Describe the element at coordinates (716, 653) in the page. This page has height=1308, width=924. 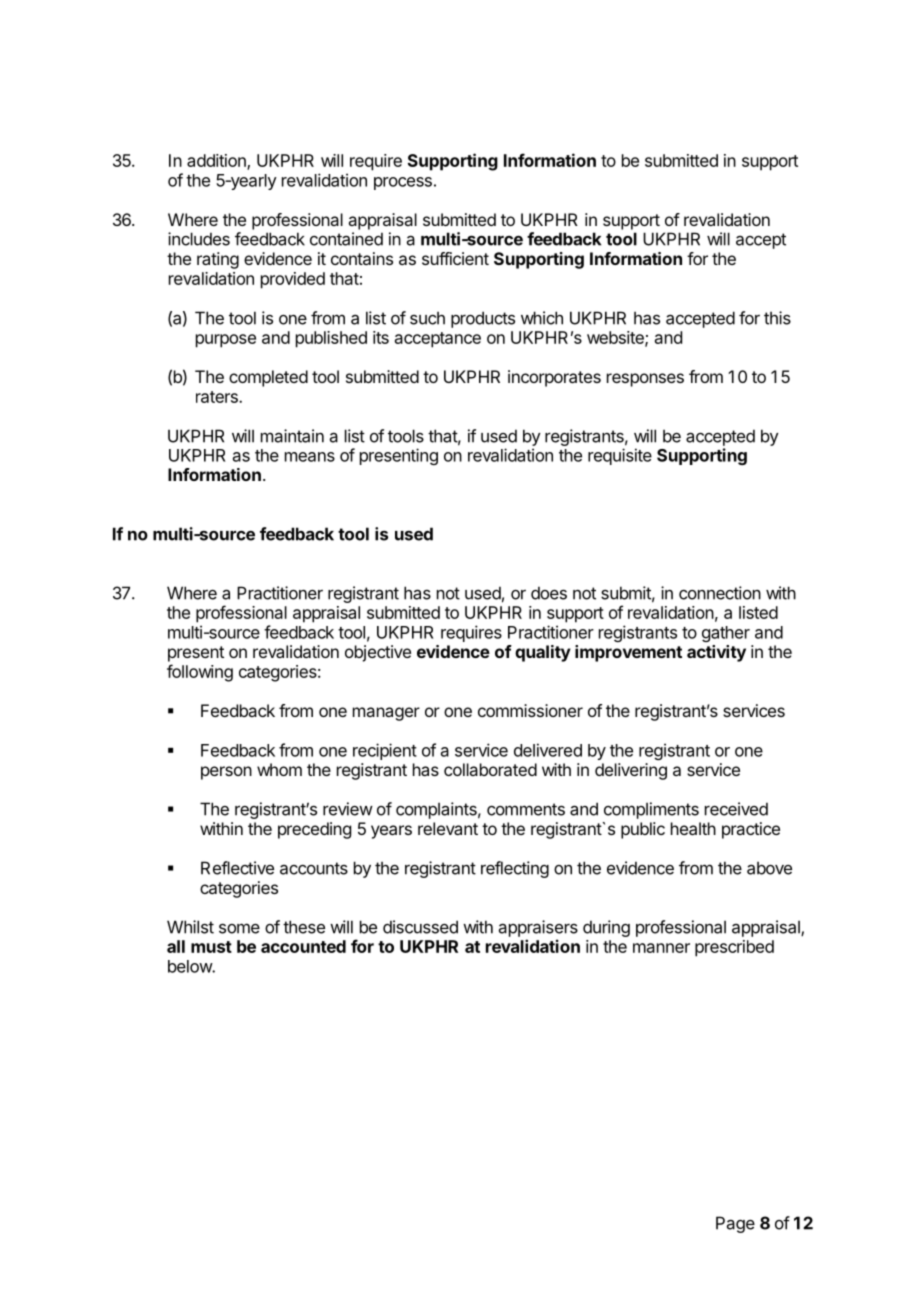
I see `activity` at that location.
